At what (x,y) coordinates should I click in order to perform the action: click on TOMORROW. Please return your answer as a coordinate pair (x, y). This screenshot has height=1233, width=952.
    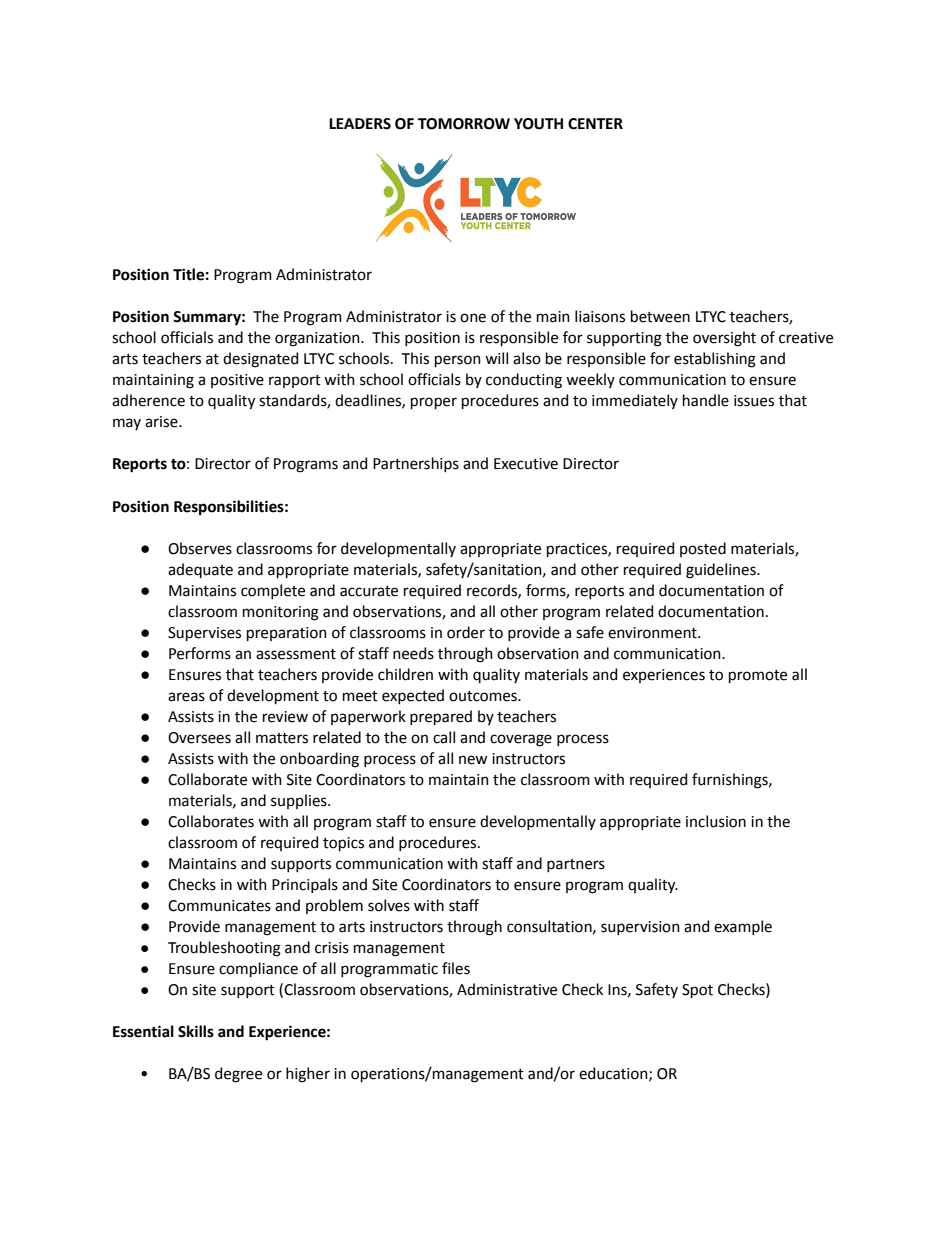
    Looking at the image, I should click on (464, 124).
